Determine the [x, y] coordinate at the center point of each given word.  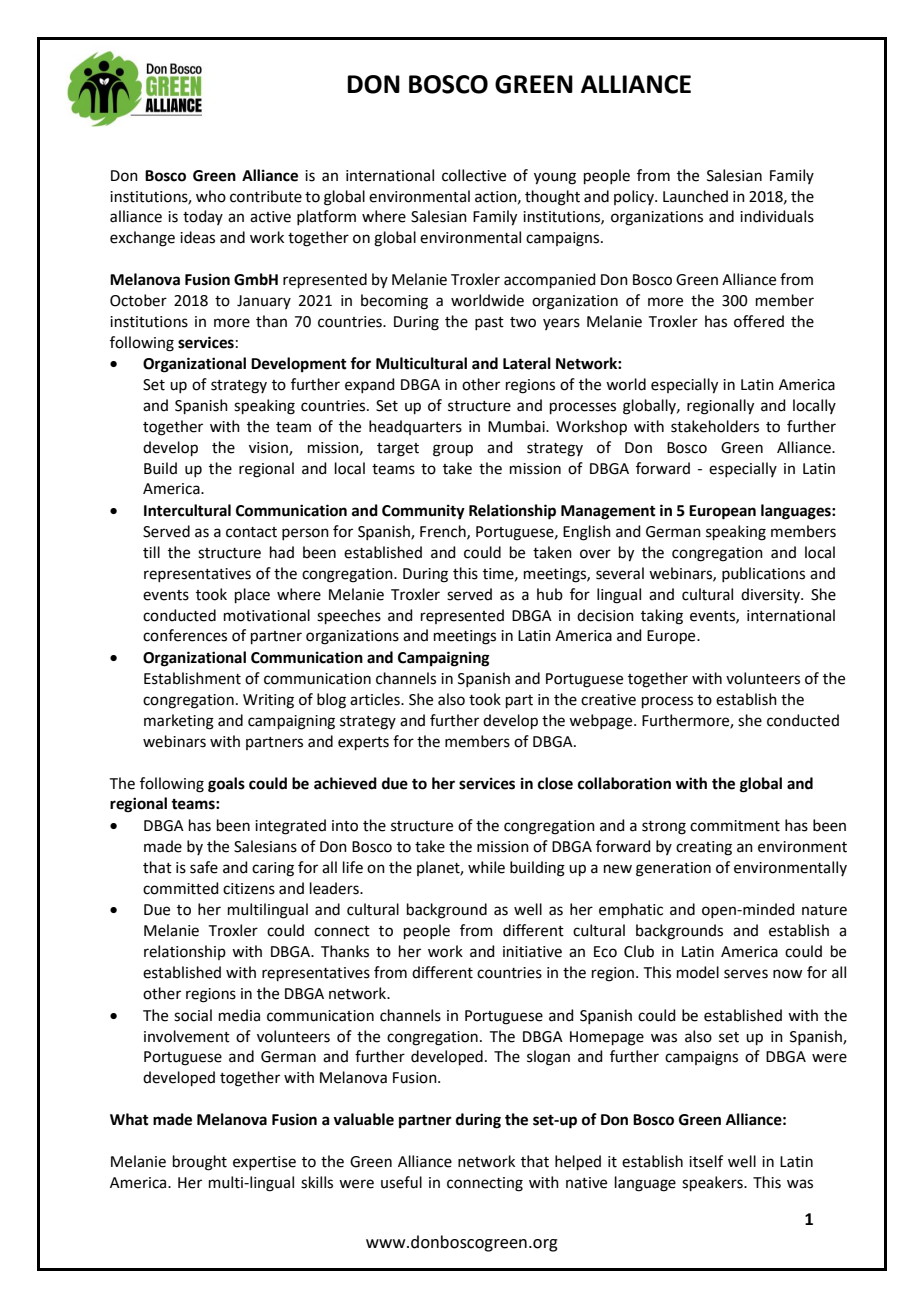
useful [401, 1182]
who [211, 196]
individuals [777, 216]
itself [706, 1161]
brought [200, 1163]
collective [474, 175]
